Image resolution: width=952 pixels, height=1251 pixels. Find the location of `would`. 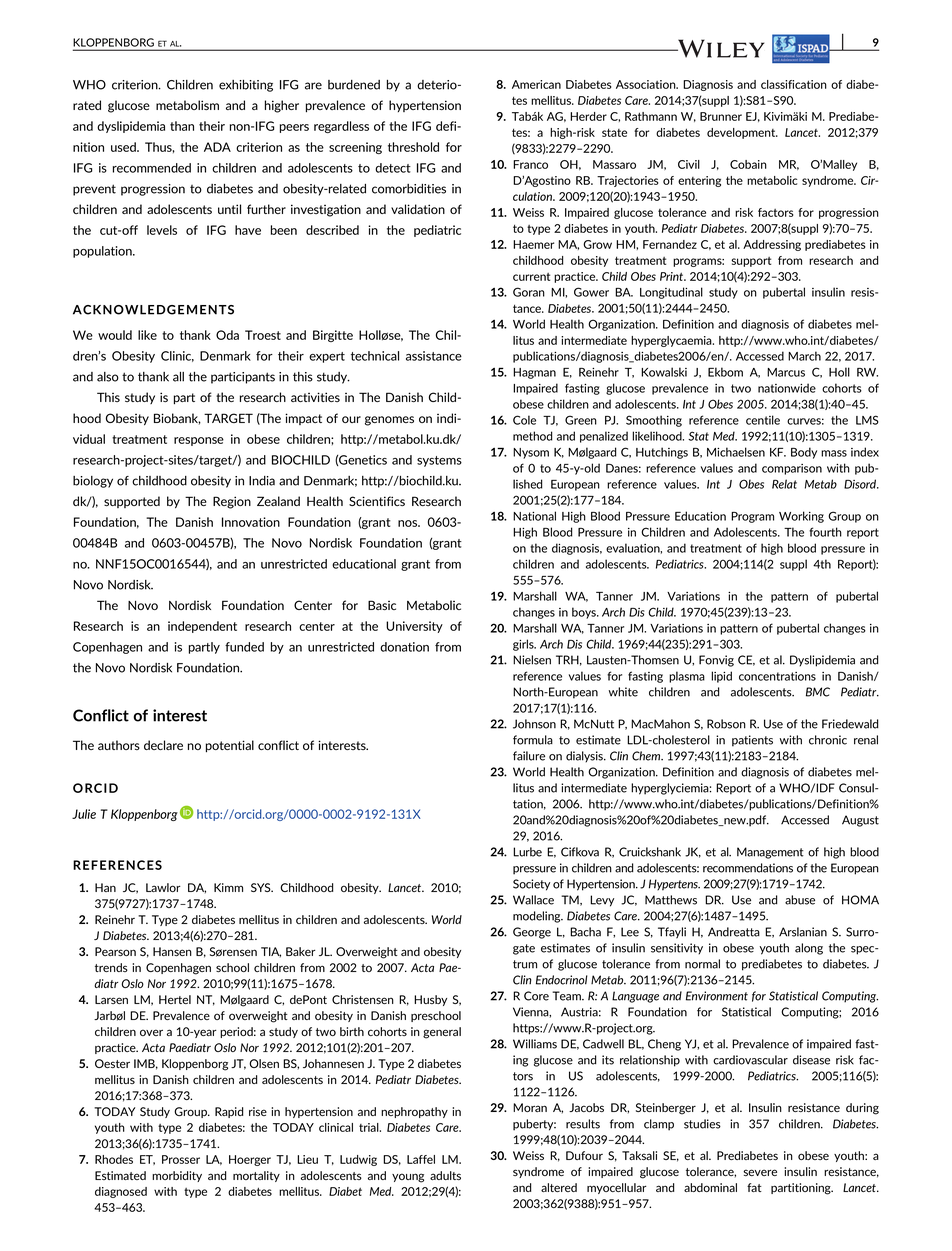

would is located at coordinates (115, 335).
